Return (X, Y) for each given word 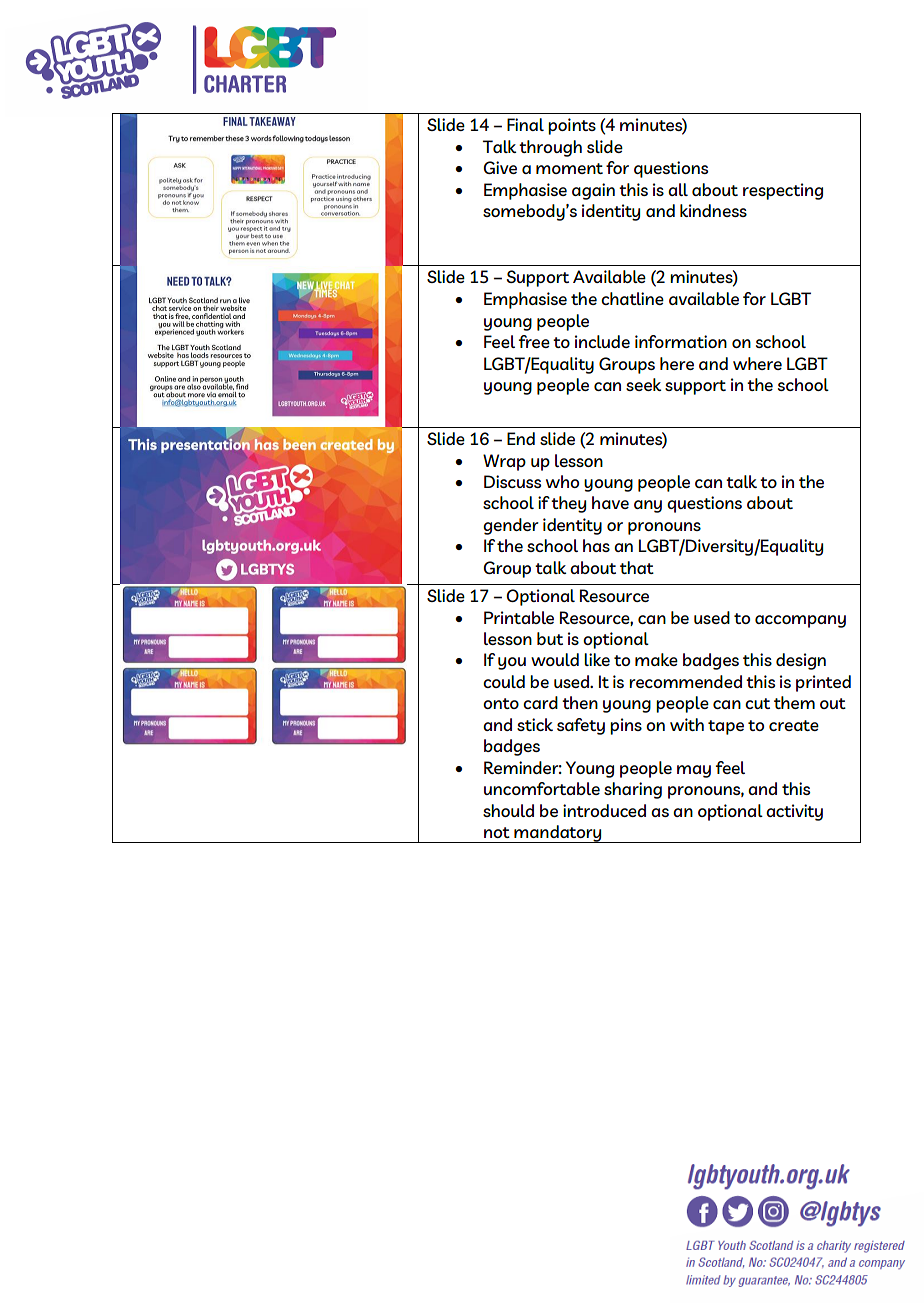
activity (794, 812)
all (678, 189)
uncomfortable (542, 788)
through (550, 148)
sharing (633, 790)
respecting (783, 191)
